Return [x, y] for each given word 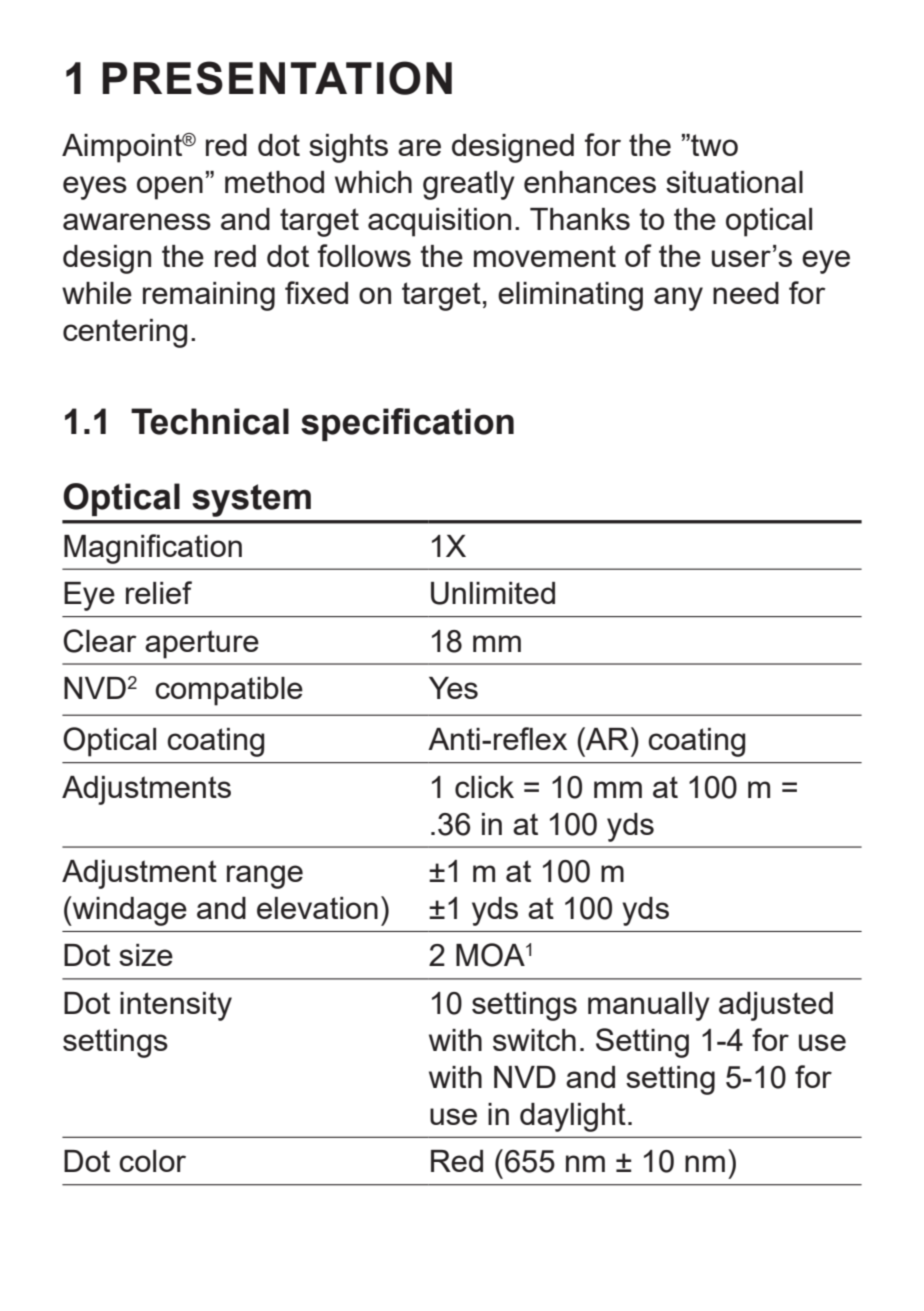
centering [125, 333]
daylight [573, 1117]
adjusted [776, 1006]
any [678, 299]
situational [734, 182]
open [170, 188]
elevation [317, 908]
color [152, 1161]
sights [348, 148]
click [484, 787]
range [265, 877]
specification [407, 424]
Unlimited [493, 593]
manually [649, 1006]
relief [159, 592]
